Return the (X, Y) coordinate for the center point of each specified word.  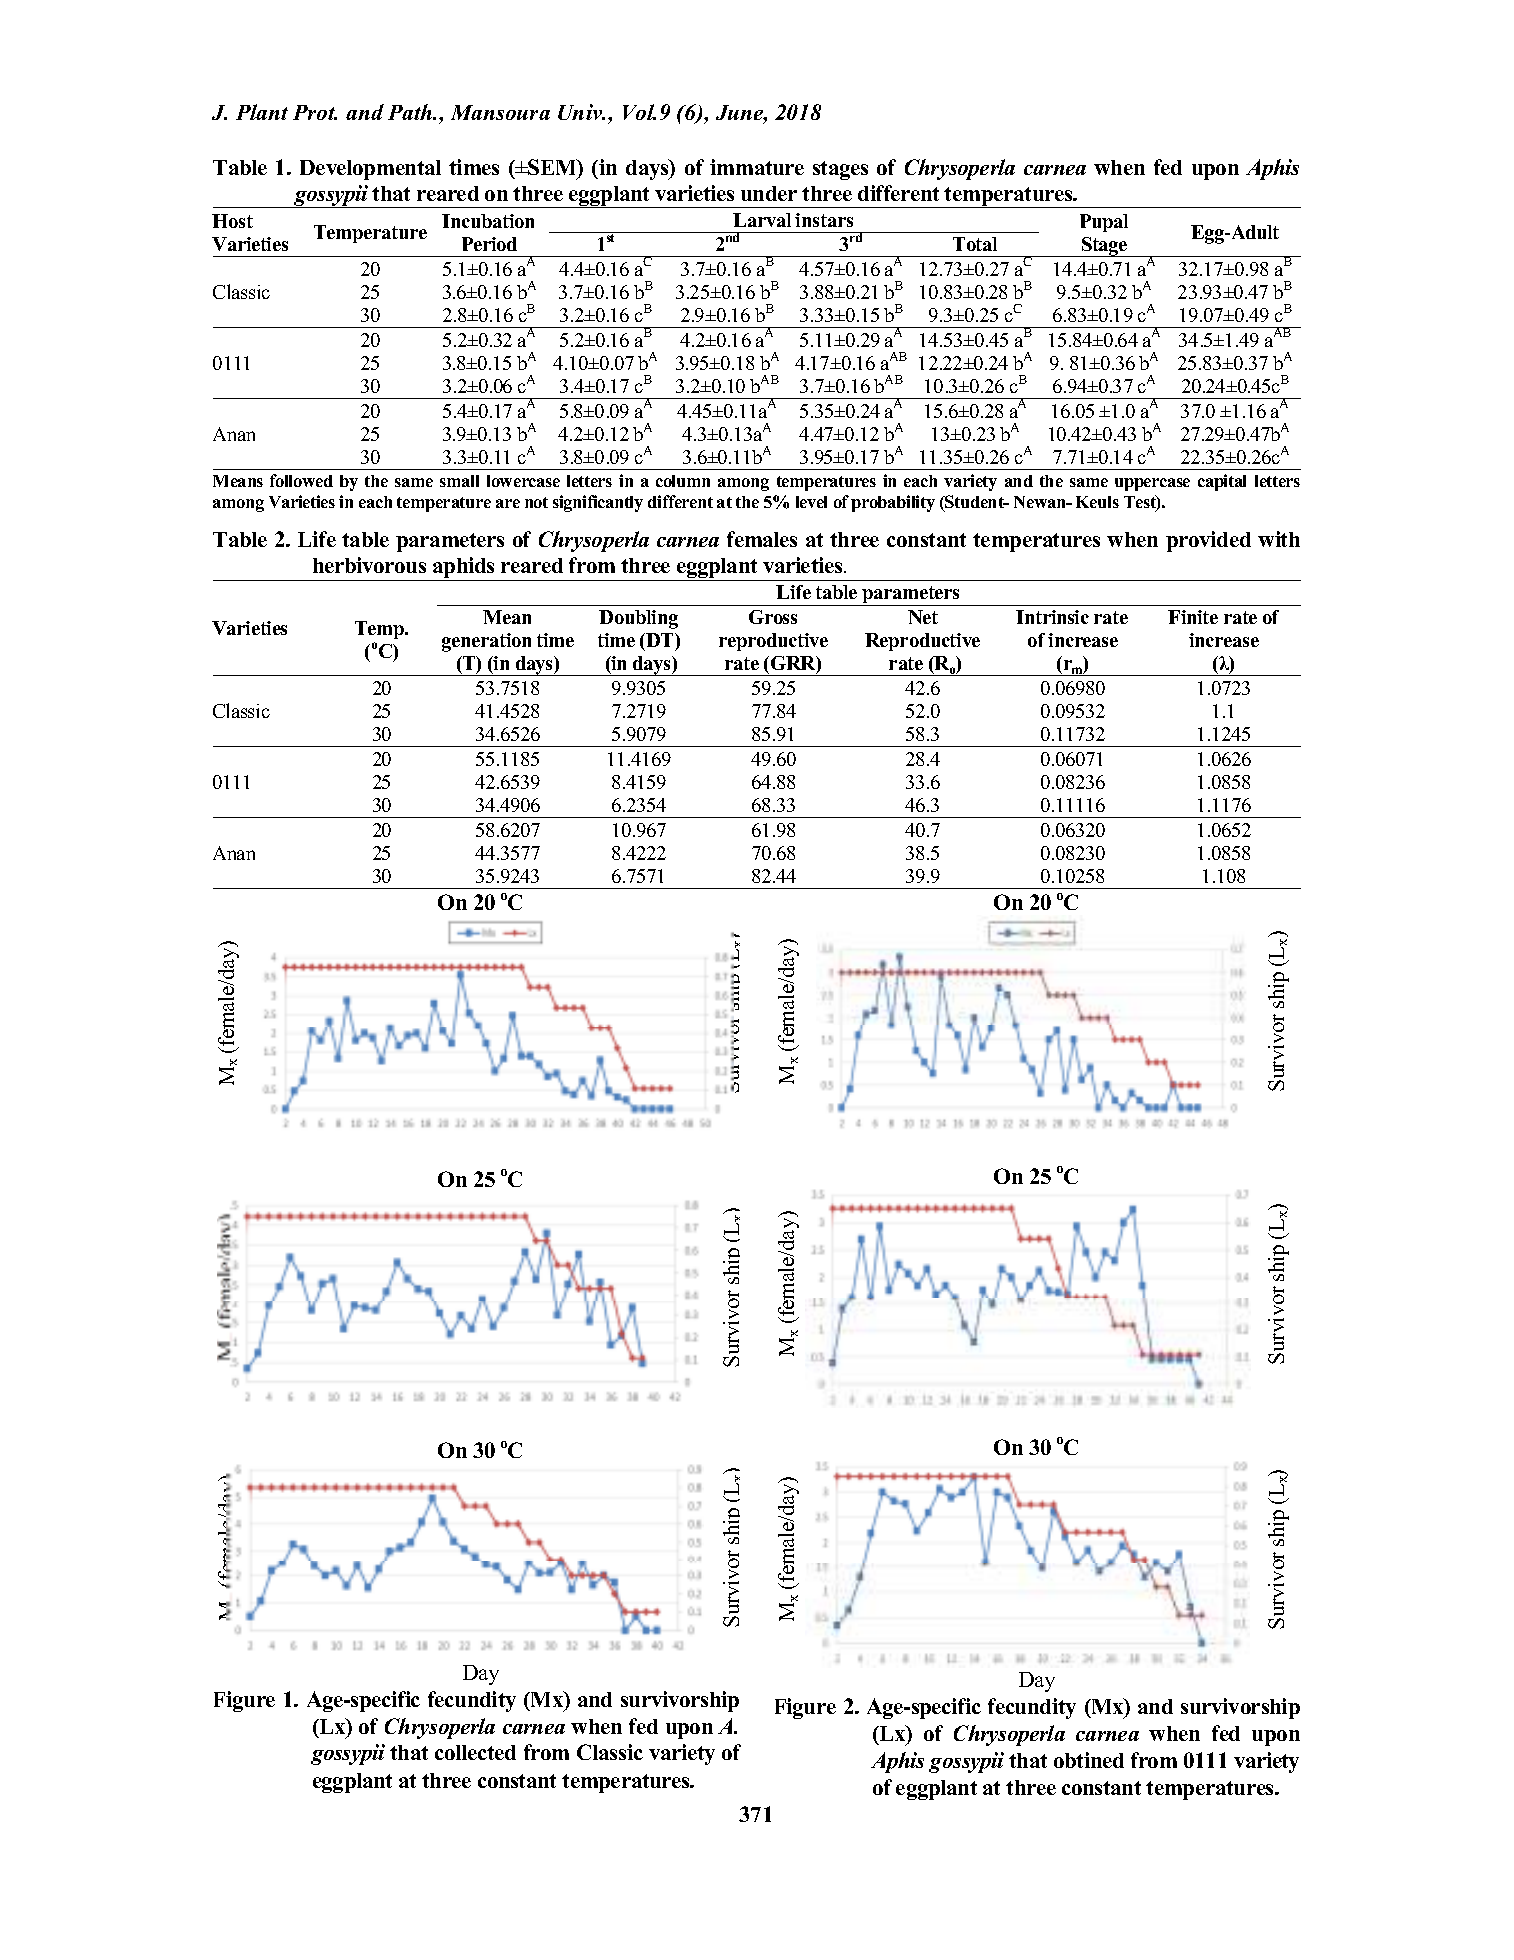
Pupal (1104, 223)
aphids (464, 569)
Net (923, 617)
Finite (1193, 617)
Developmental (370, 170)
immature (757, 167)
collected (475, 1752)
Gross (773, 617)
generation (486, 642)
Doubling (638, 619)
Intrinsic (1052, 617)
